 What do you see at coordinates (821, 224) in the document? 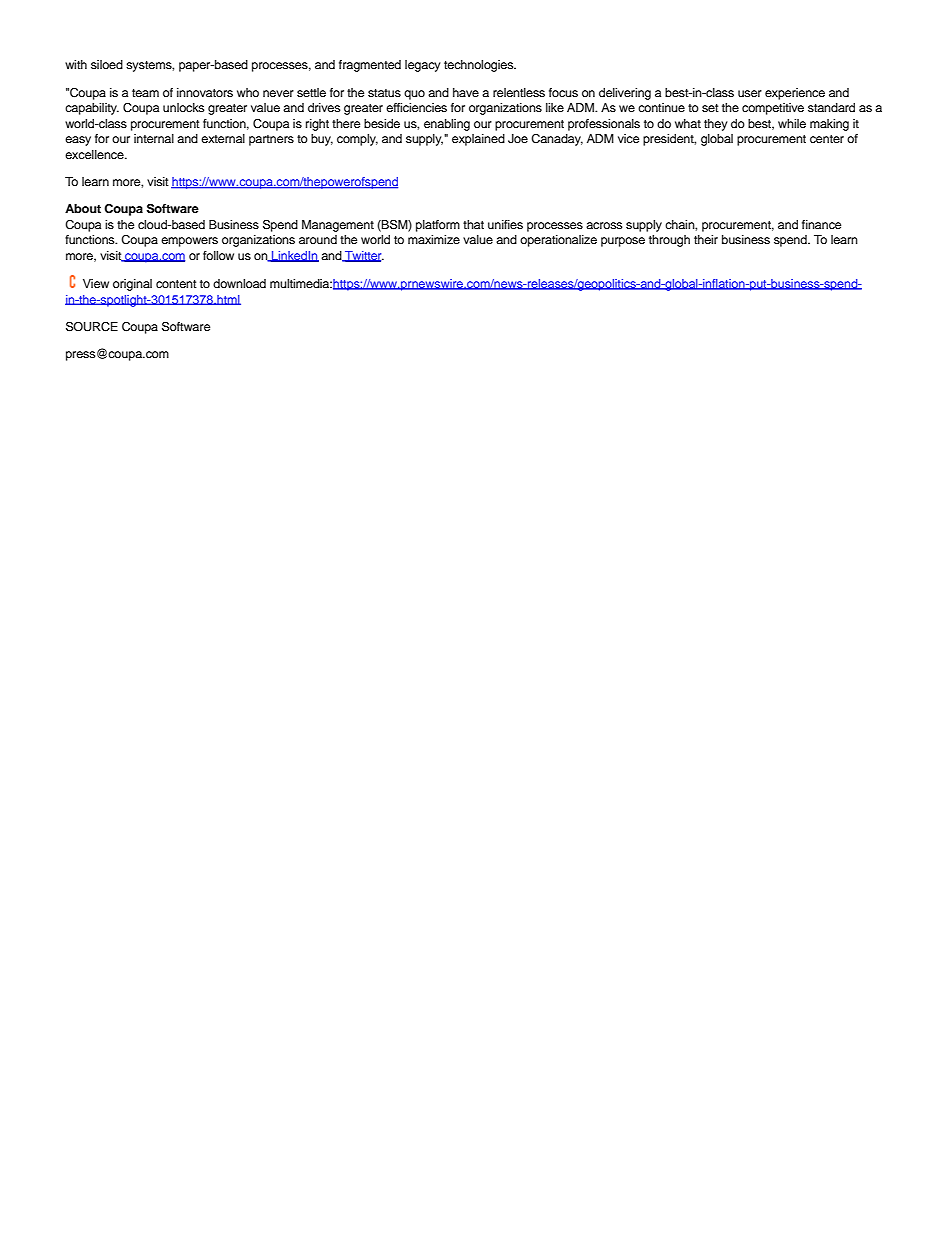
I see `finance` at bounding box center [821, 224].
